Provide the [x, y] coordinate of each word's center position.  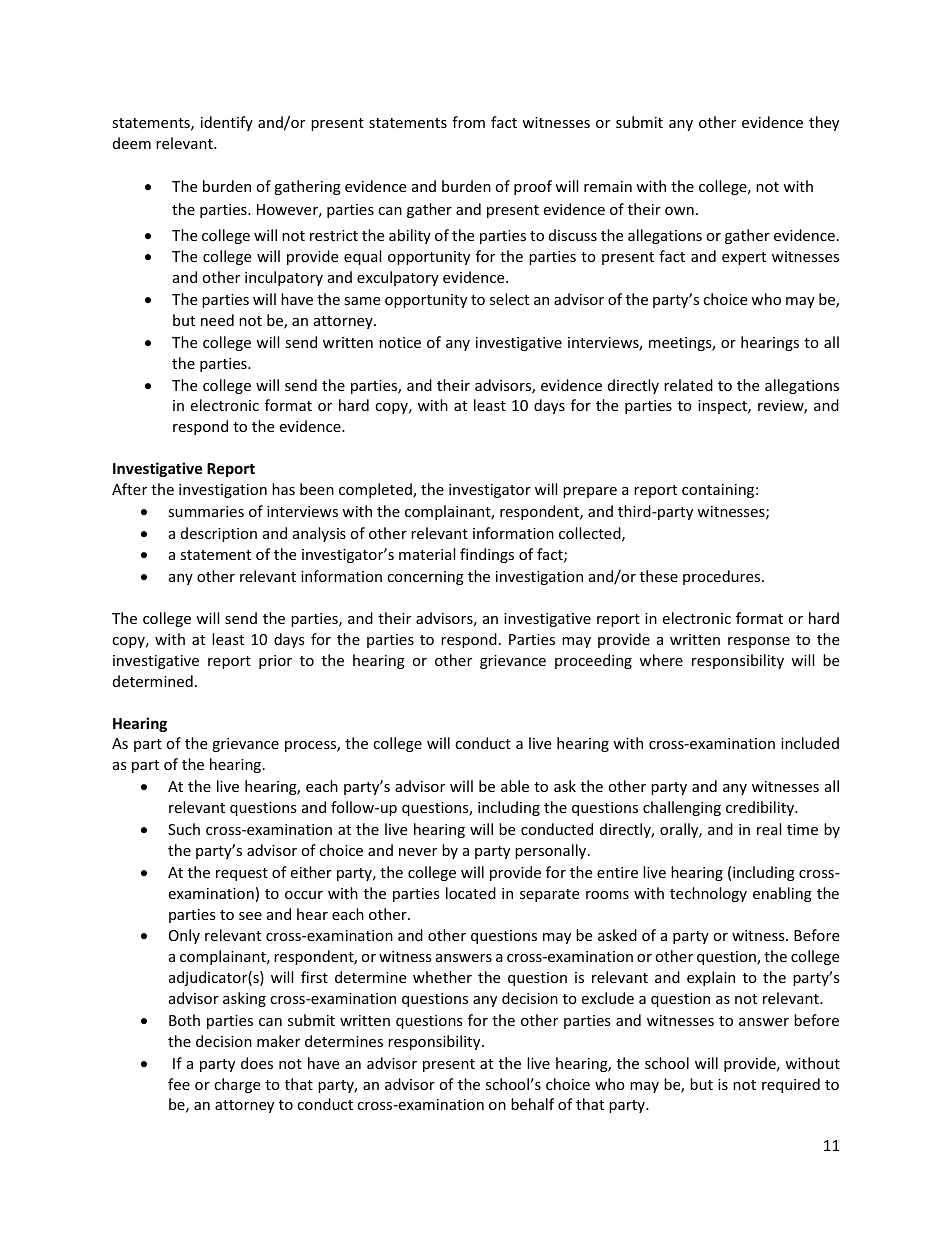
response [759, 642]
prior [275, 662]
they [824, 123]
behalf [532, 1104]
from [468, 122]
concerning [425, 578]
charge [237, 1085]
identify [227, 123]
